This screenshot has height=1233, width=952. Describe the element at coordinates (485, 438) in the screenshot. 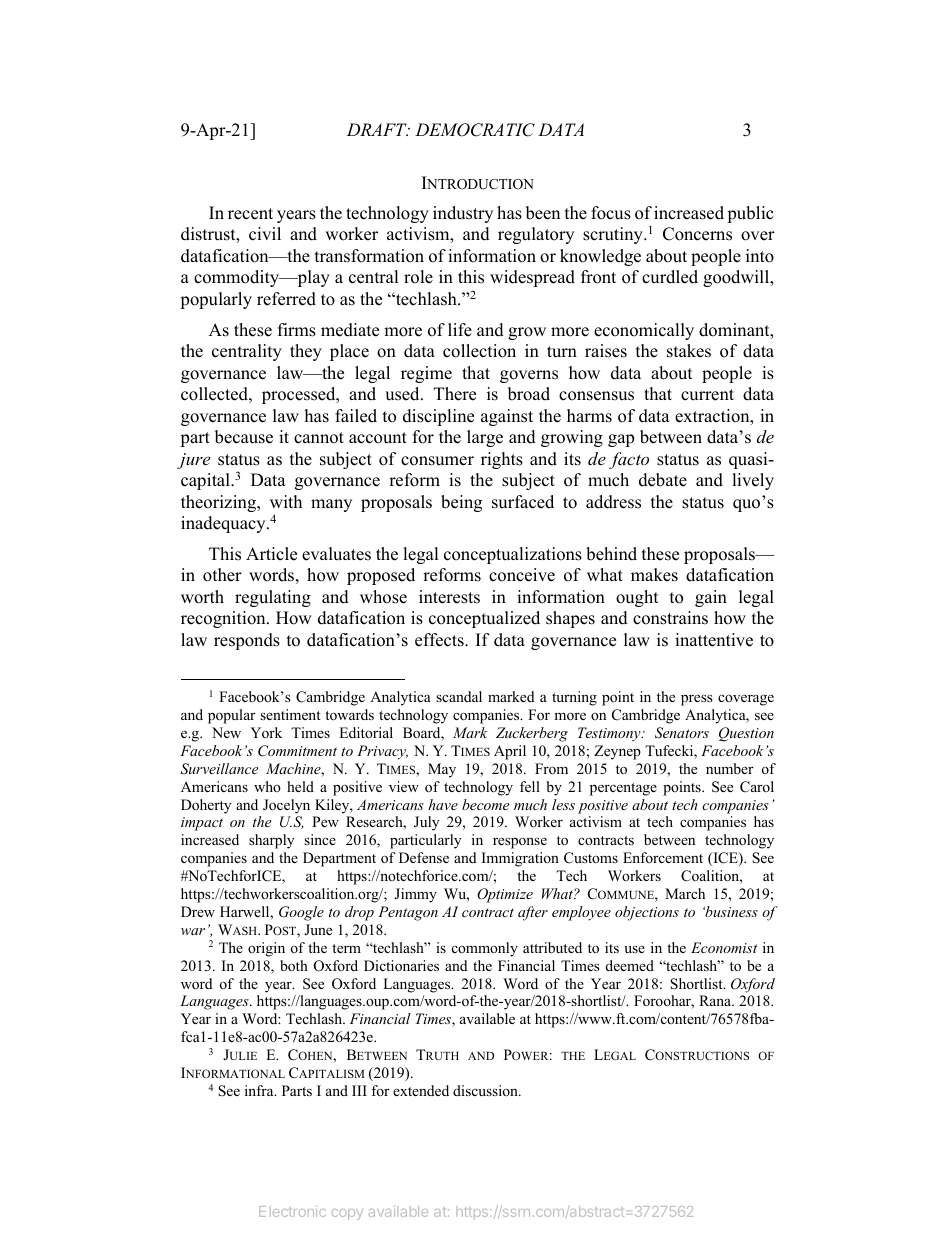

I see `large` at that location.
